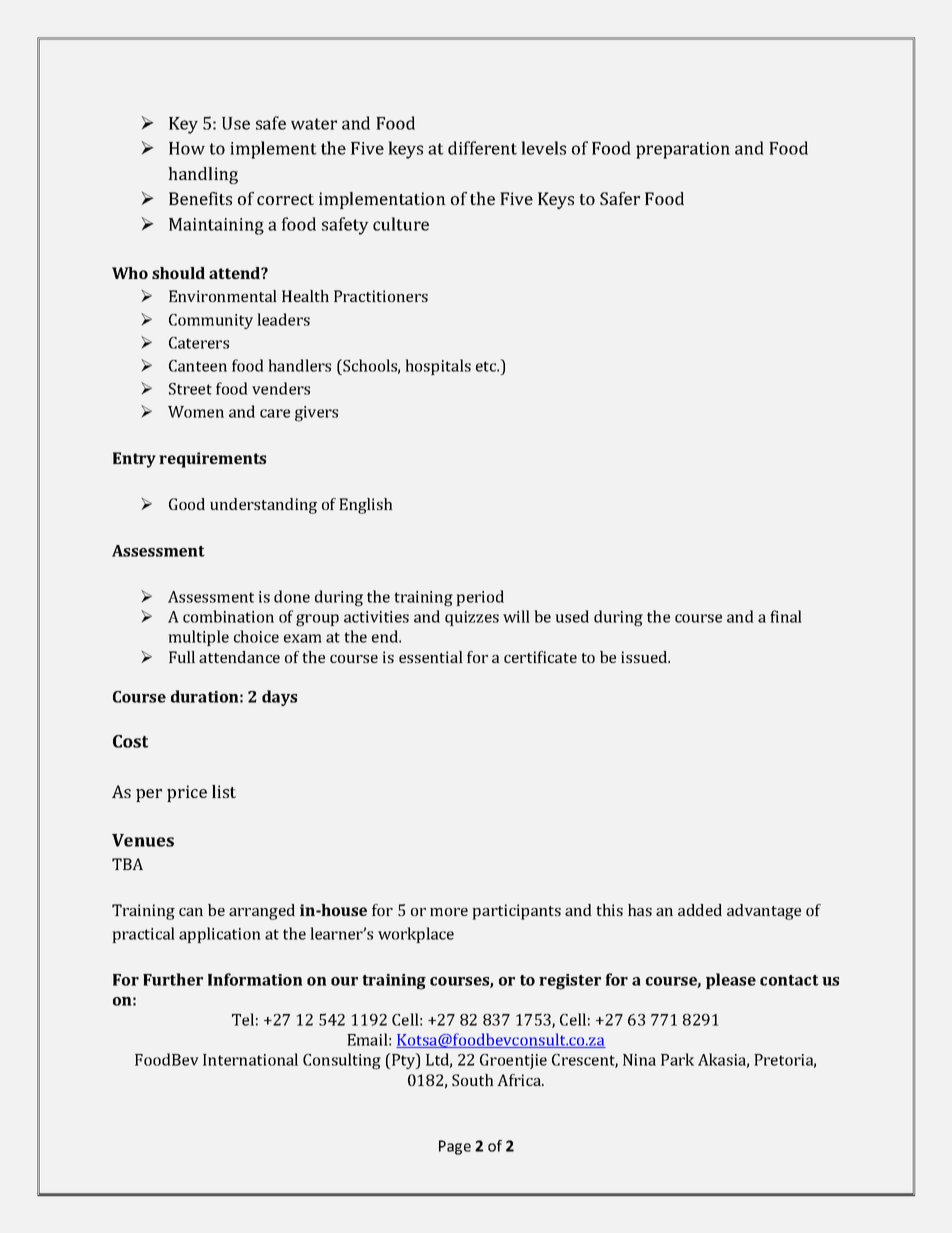  Describe the element at coordinates (198, 638) in the page. I see `multiple` at that location.
